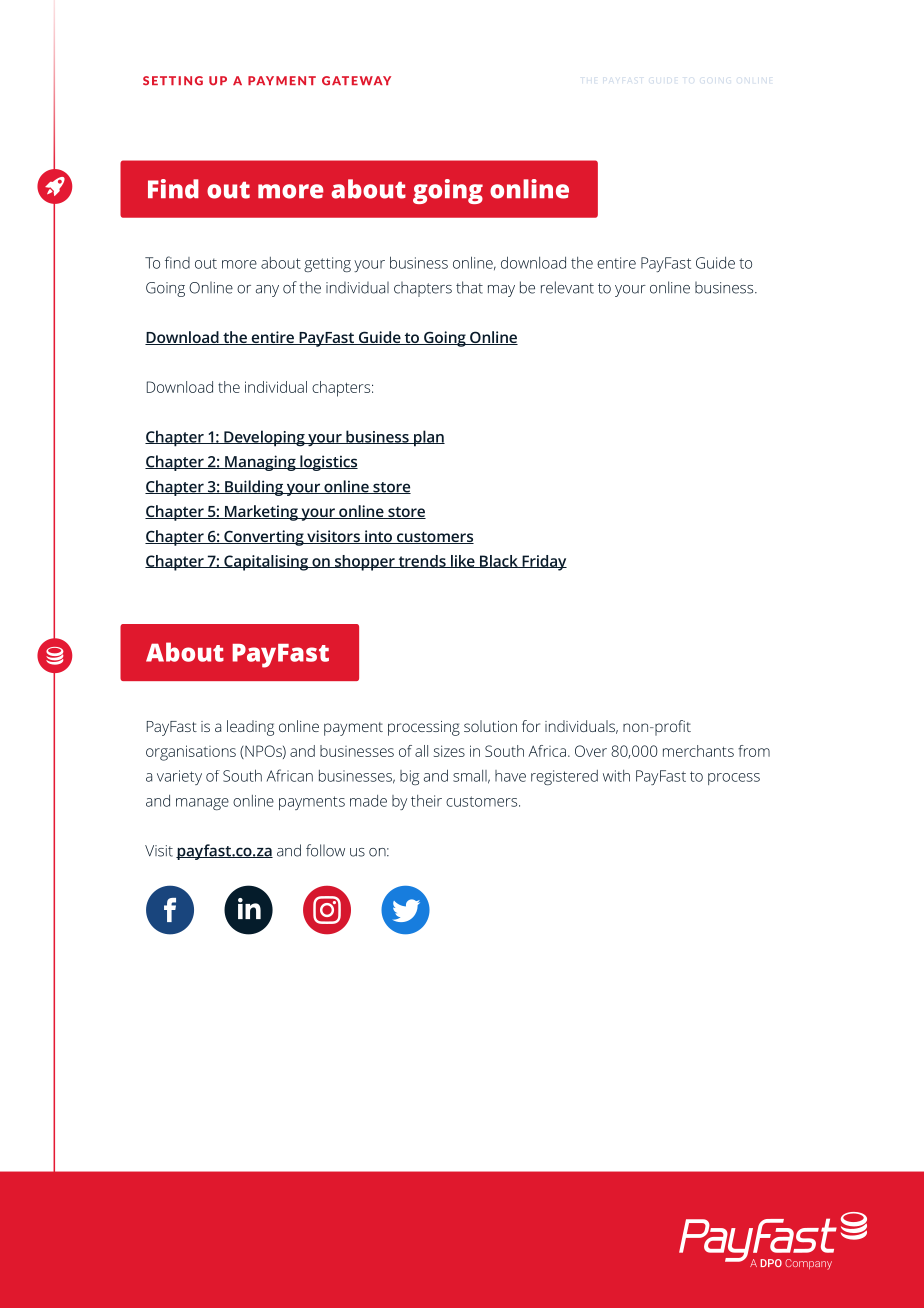 The image size is (924, 1308). Describe the element at coordinates (567, 287) in the image. I see `relevant` at that location.
